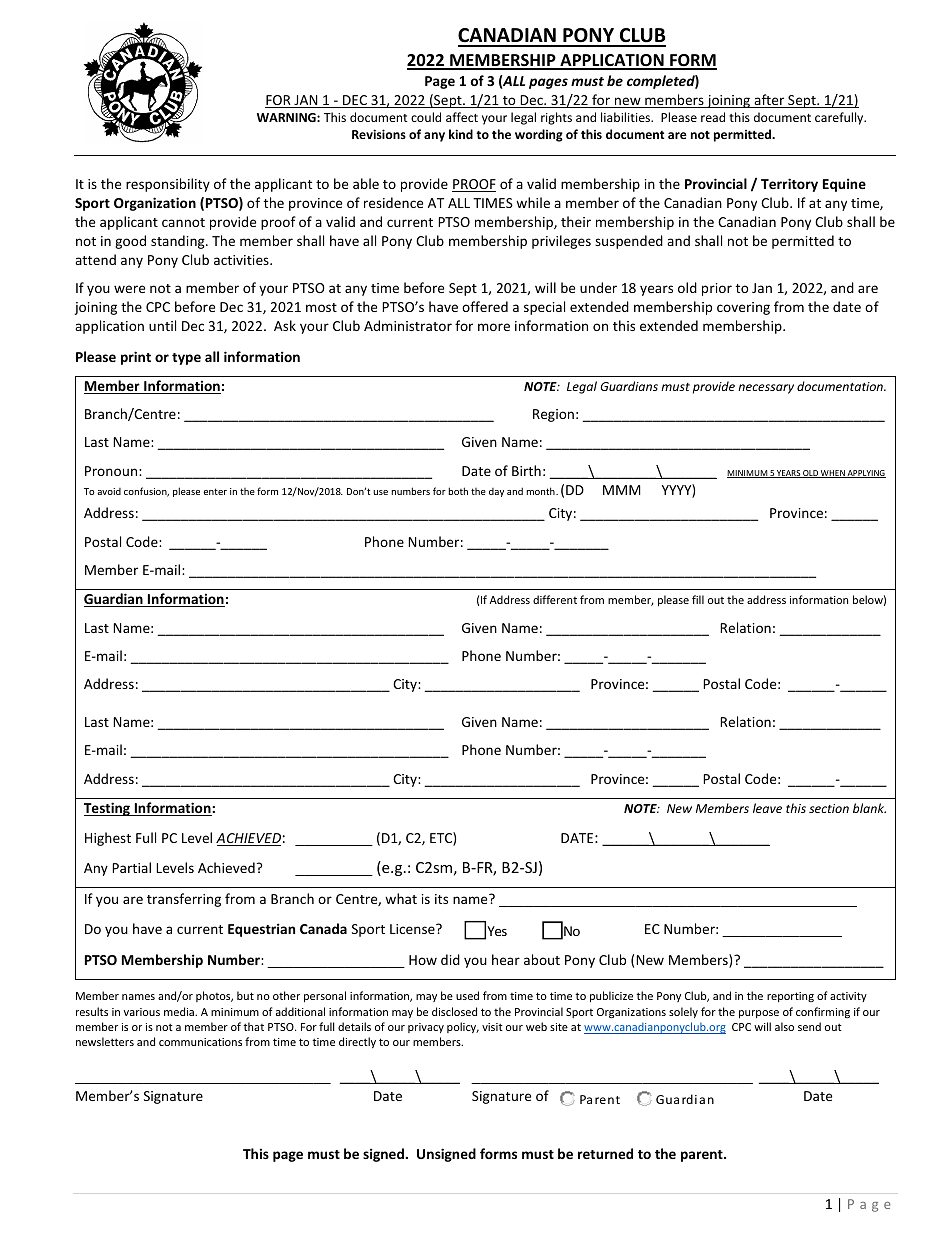 The height and width of the screenshot is (1233, 952). I want to click on different, so click(555, 599).
